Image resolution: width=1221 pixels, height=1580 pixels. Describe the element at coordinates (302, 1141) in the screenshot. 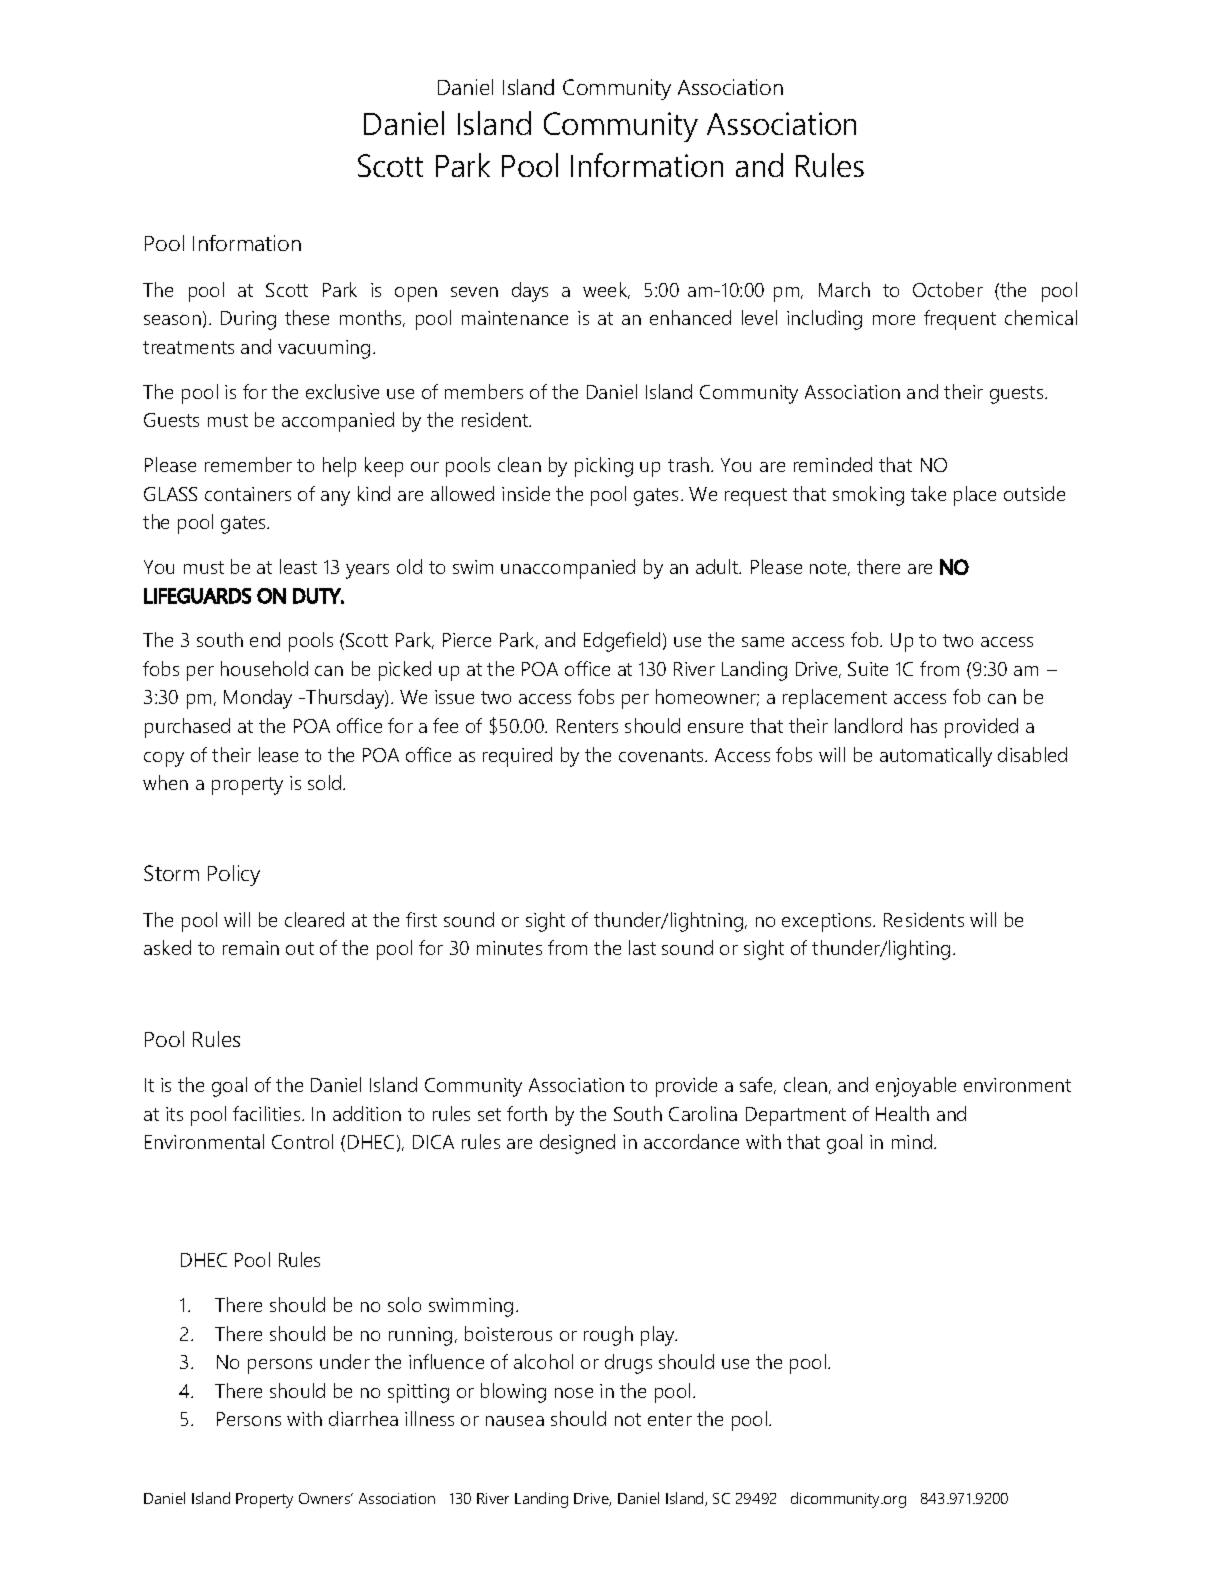

I see `Control` at that location.
